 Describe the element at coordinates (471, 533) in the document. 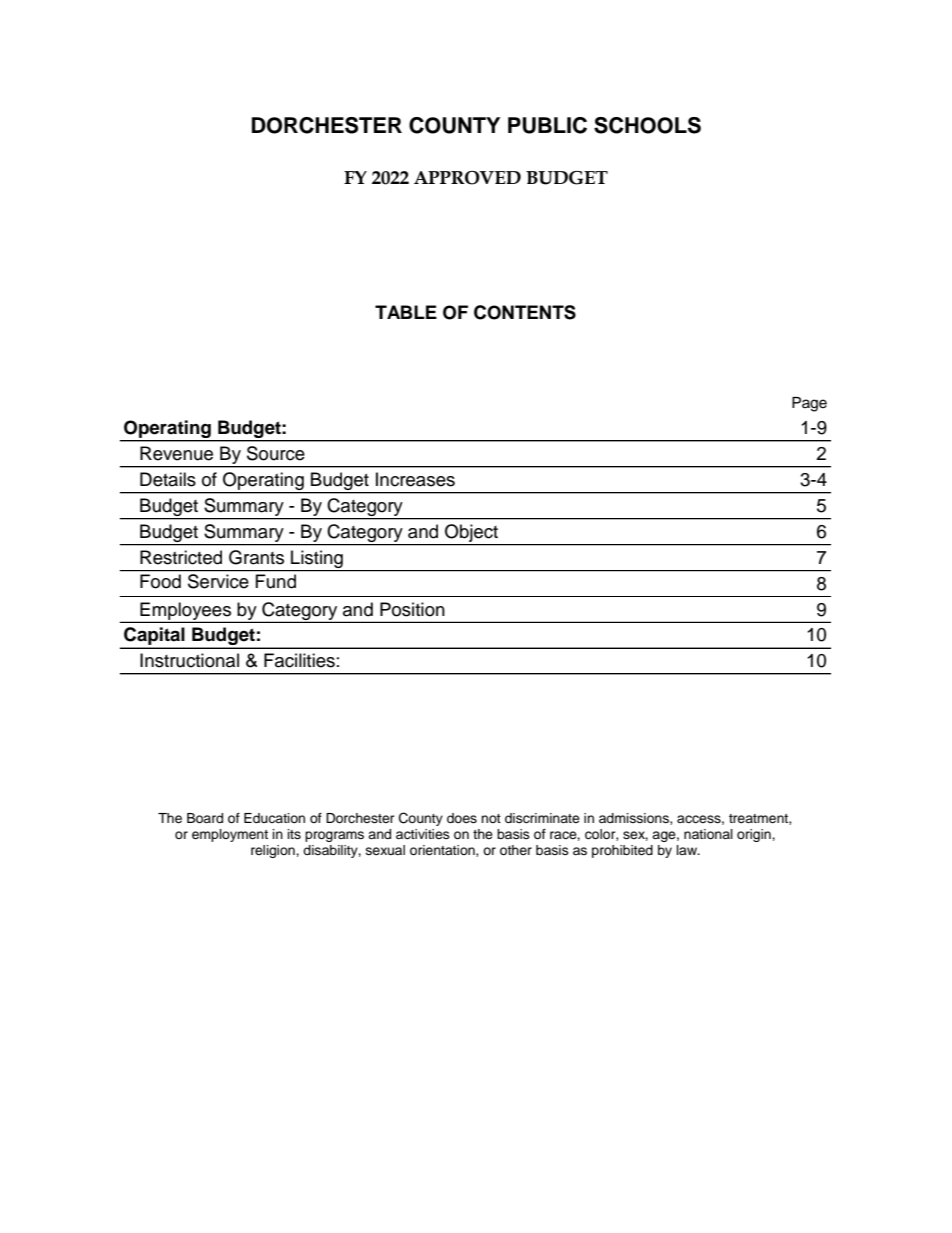

I see `Object` at that location.
